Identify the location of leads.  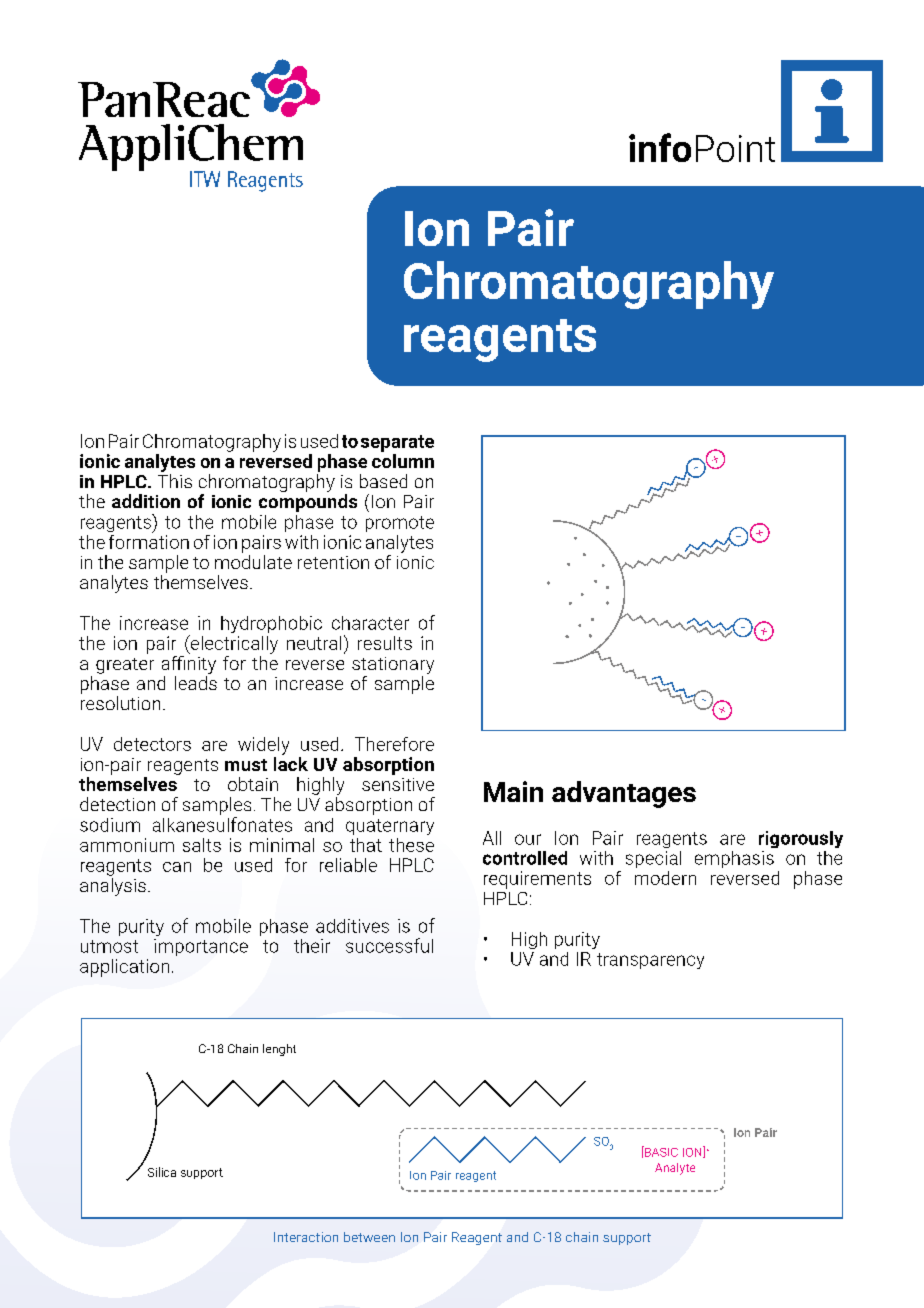
(196, 683).
